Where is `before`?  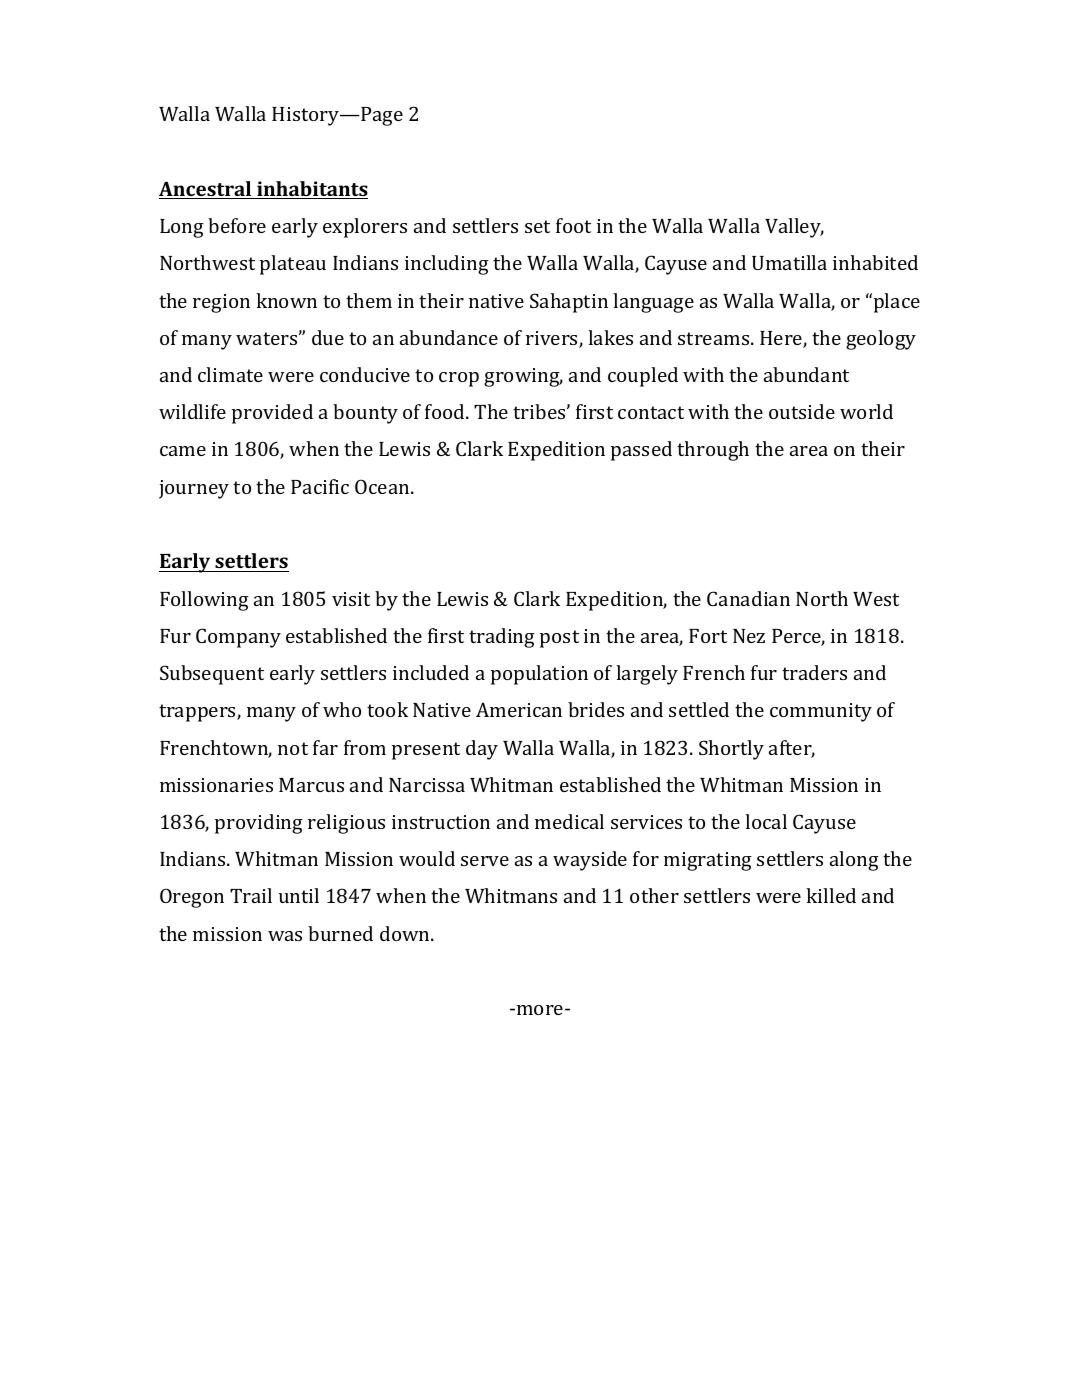
before is located at coordinates (237, 225).
